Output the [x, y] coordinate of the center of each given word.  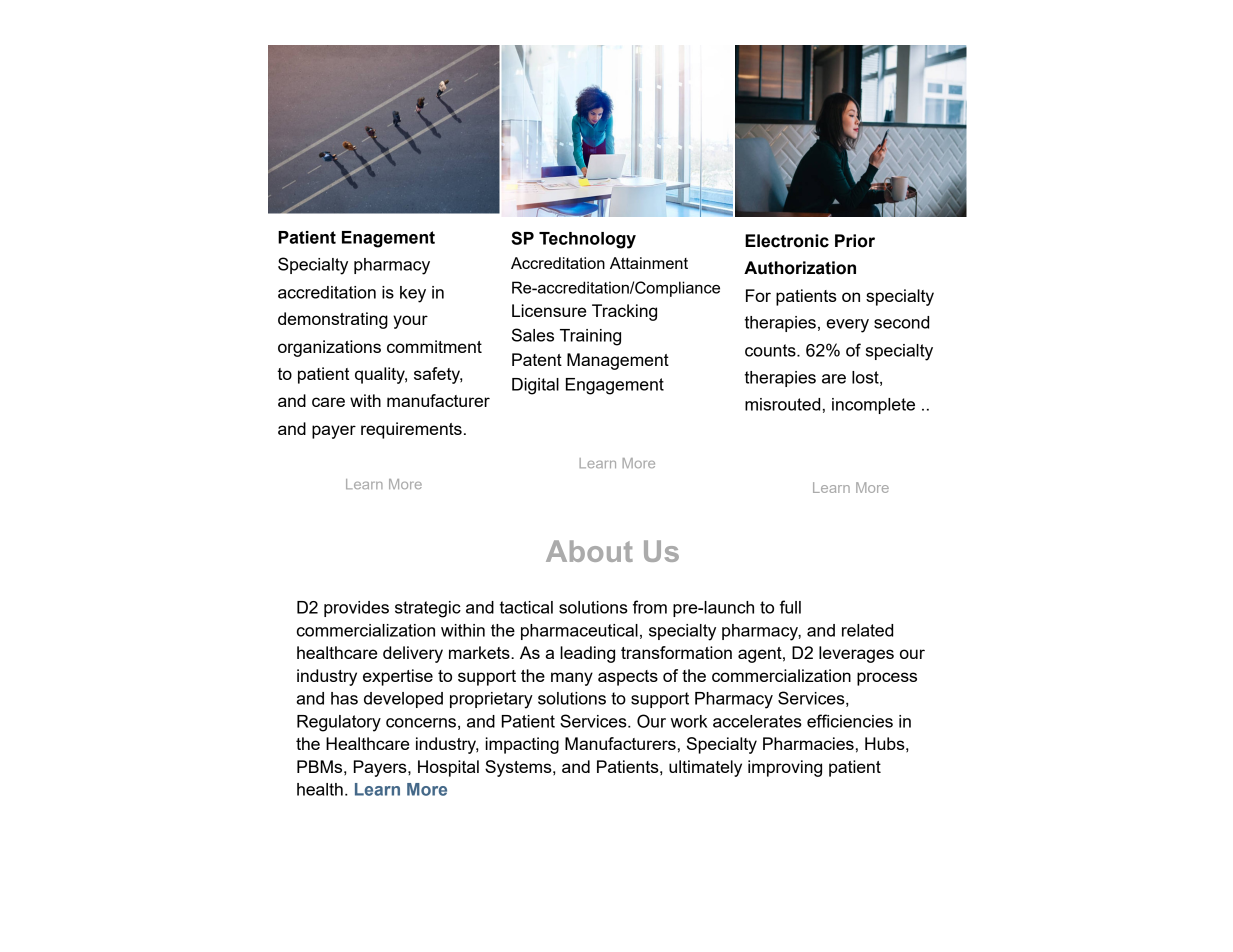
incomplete [873, 406]
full [790, 607]
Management [618, 361]
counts [771, 350]
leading [587, 654]
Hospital [448, 768]
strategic [428, 609]
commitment [434, 346]
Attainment [649, 263]
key [413, 294]
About [589, 551]
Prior [855, 241]
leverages [856, 654]
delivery [413, 654]
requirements [411, 430]
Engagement [615, 386]
